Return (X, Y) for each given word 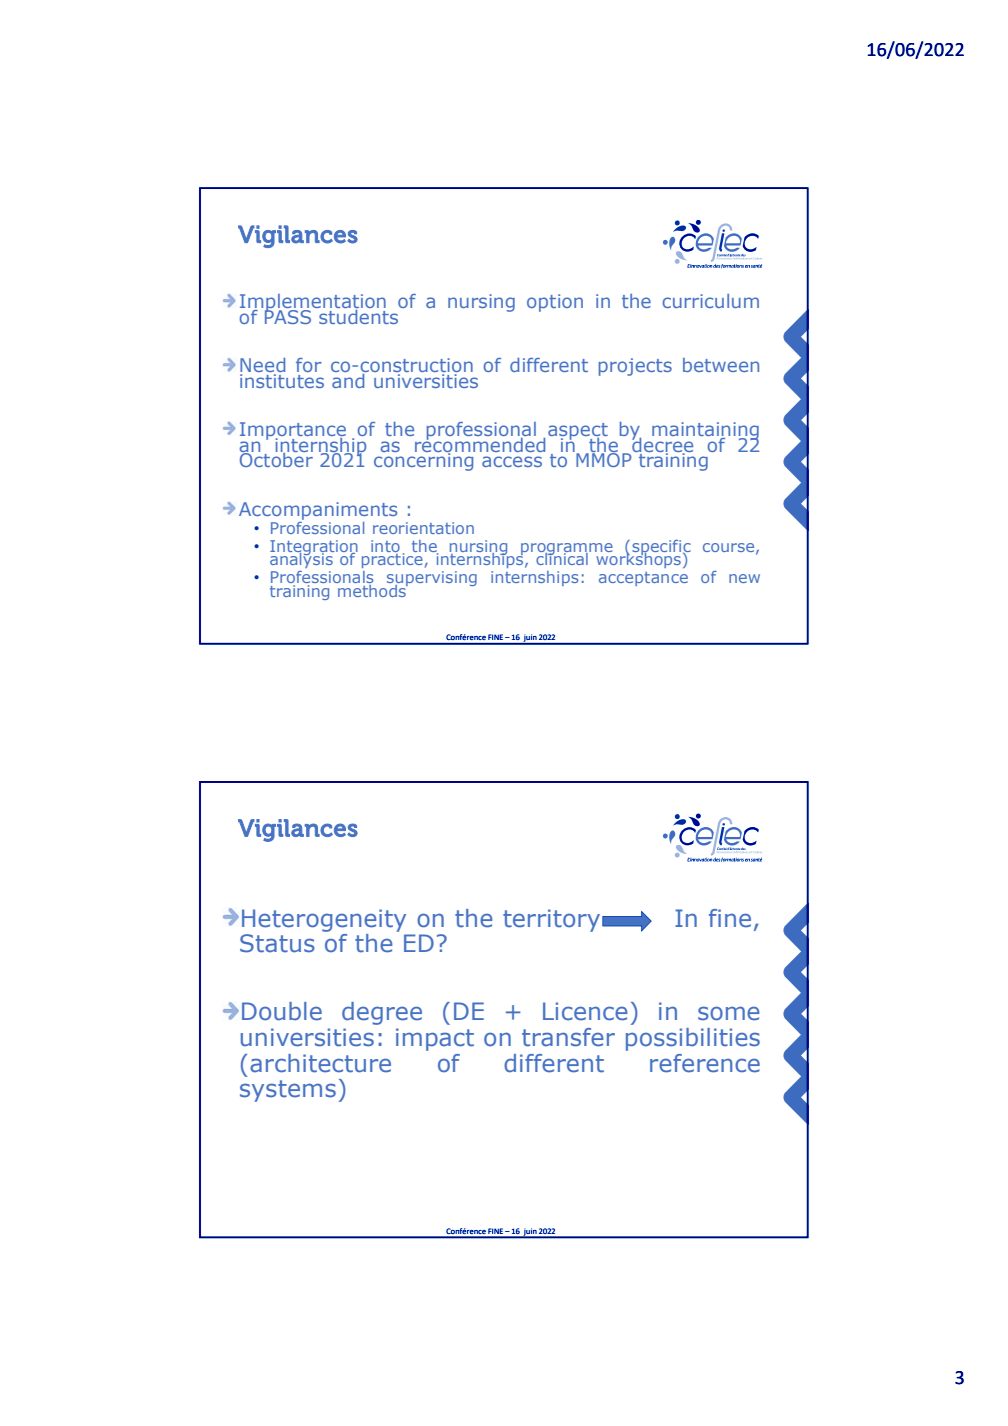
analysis (302, 559)
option (555, 303)
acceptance (643, 579)
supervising (432, 580)
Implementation (314, 304)
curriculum (710, 301)
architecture (320, 1063)
